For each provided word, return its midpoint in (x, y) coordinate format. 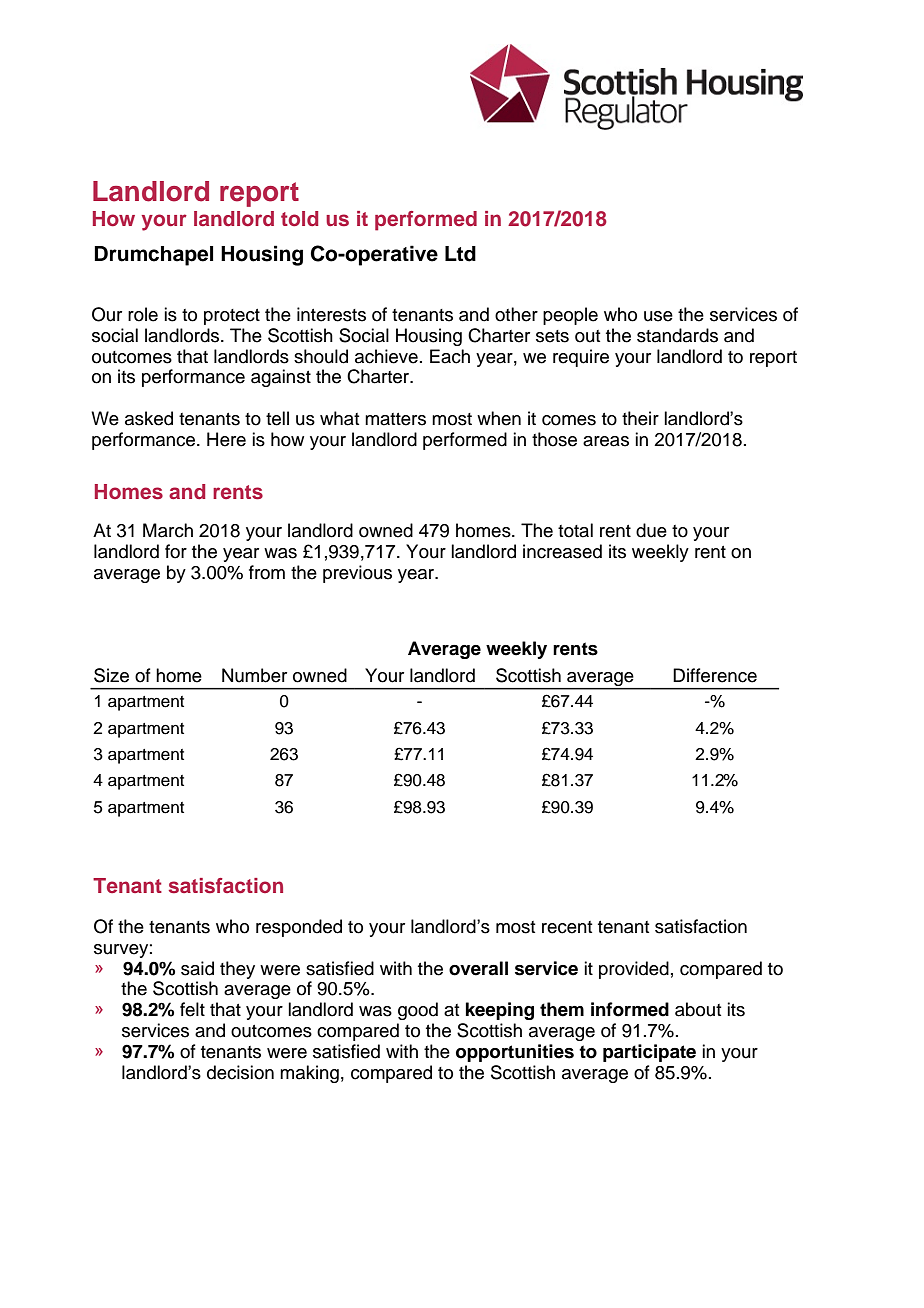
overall (478, 968)
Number (254, 675)
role (143, 314)
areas (606, 441)
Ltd (460, 254)
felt (192, 1009)
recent (567, 927)
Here (226, 439)
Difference (715, 675)
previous (357, 574)
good (418, 1011)
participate (649, 1053)
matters (395, 419)
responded (299, 928)
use (658, 316)
